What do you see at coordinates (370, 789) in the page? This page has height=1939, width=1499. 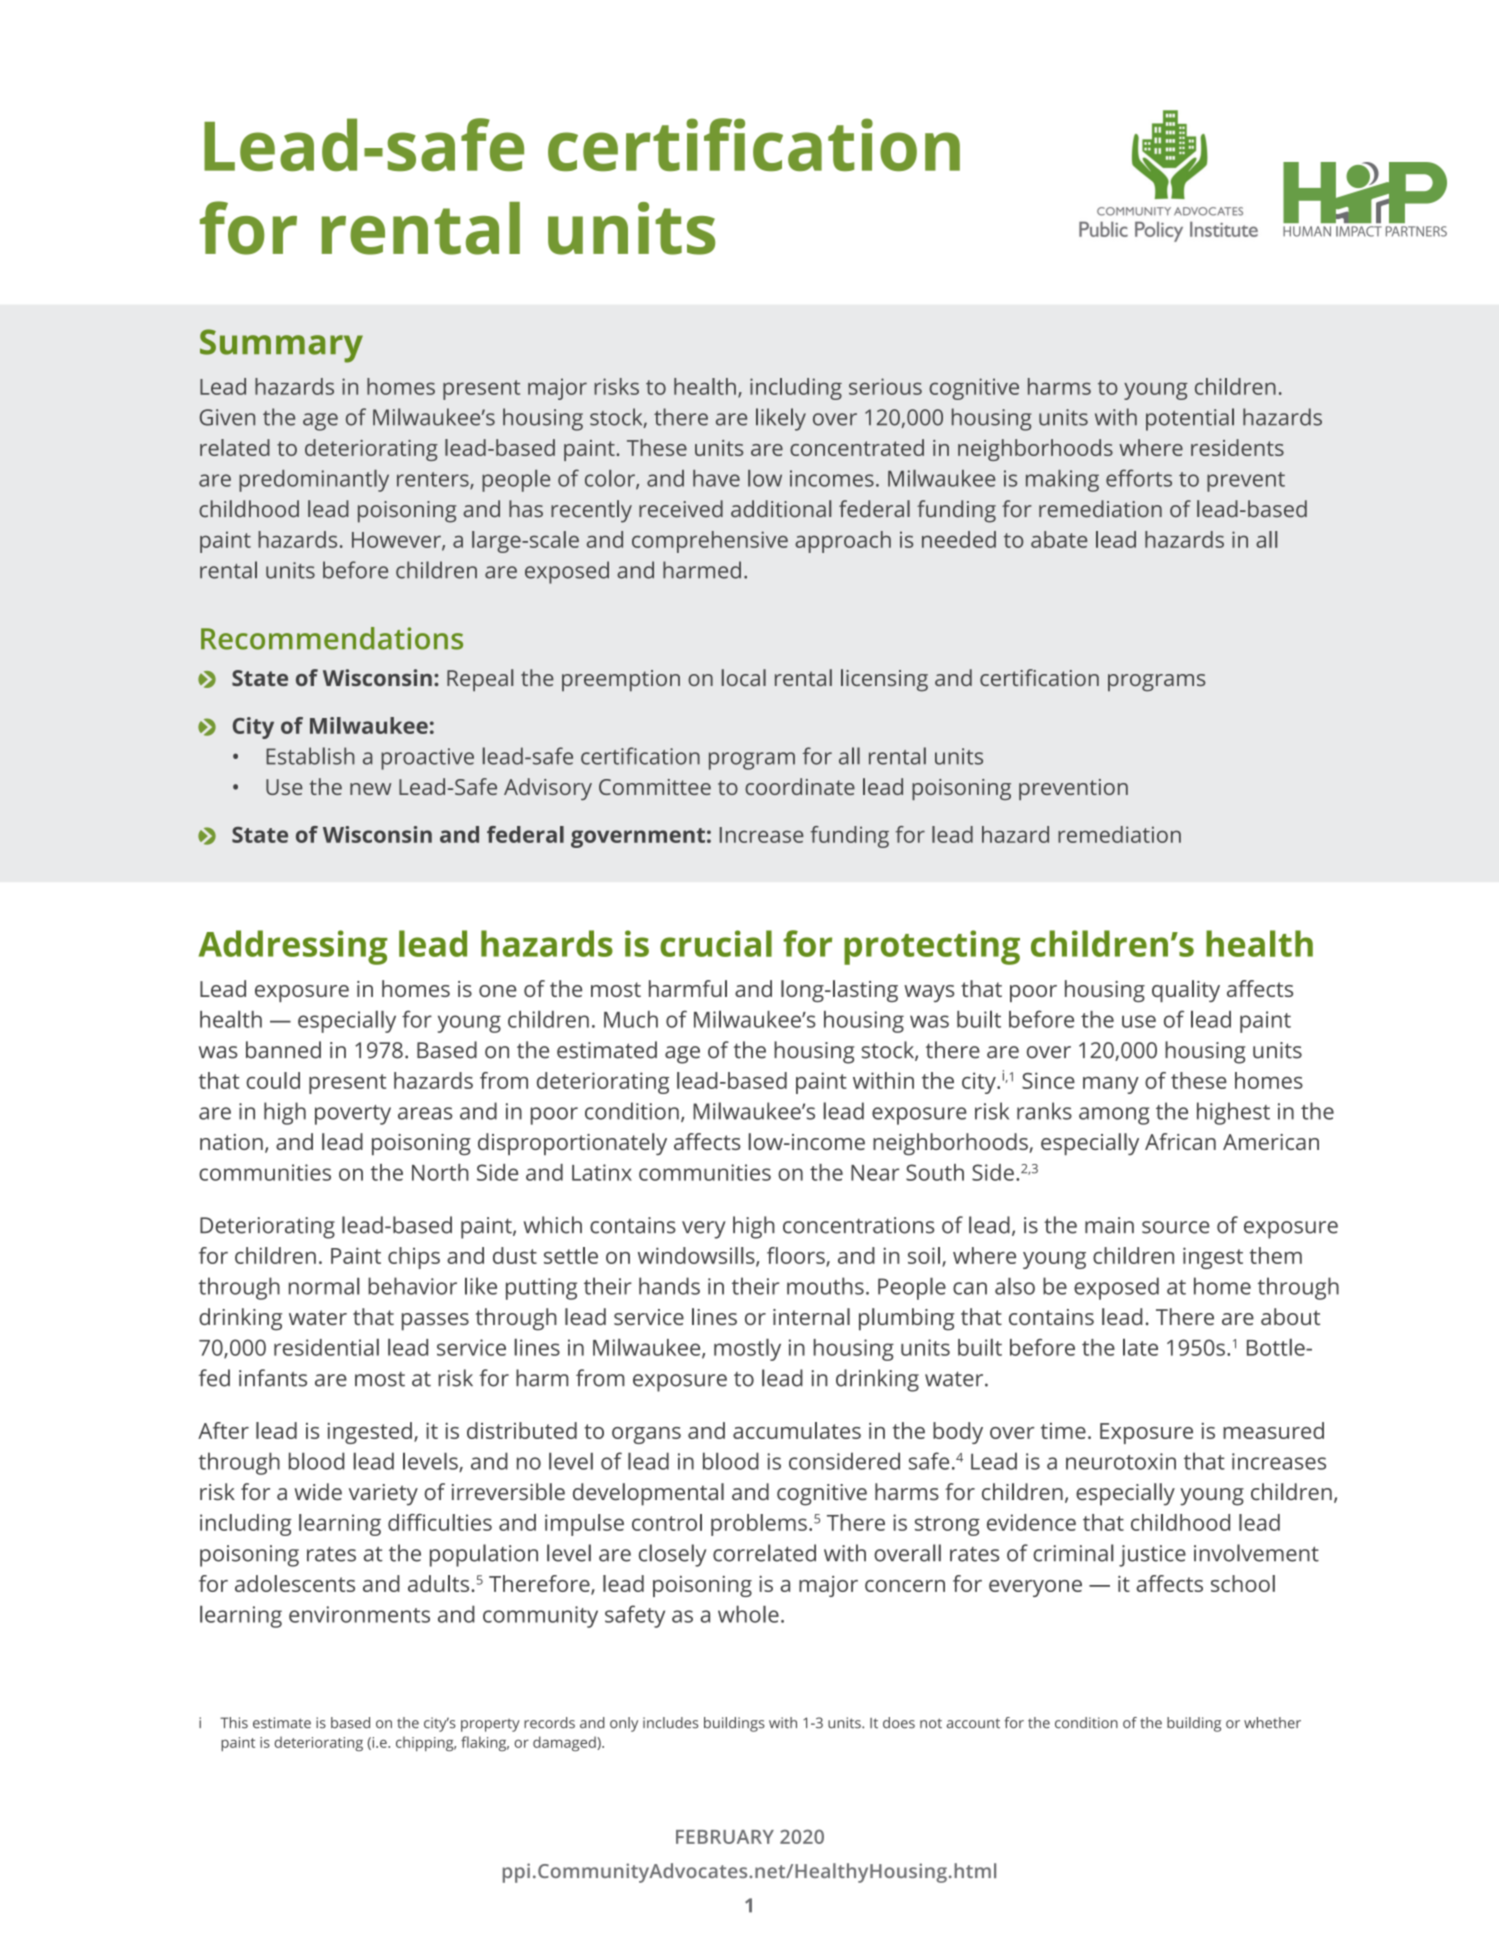 I see `new` at bounding box center [370, 789].
